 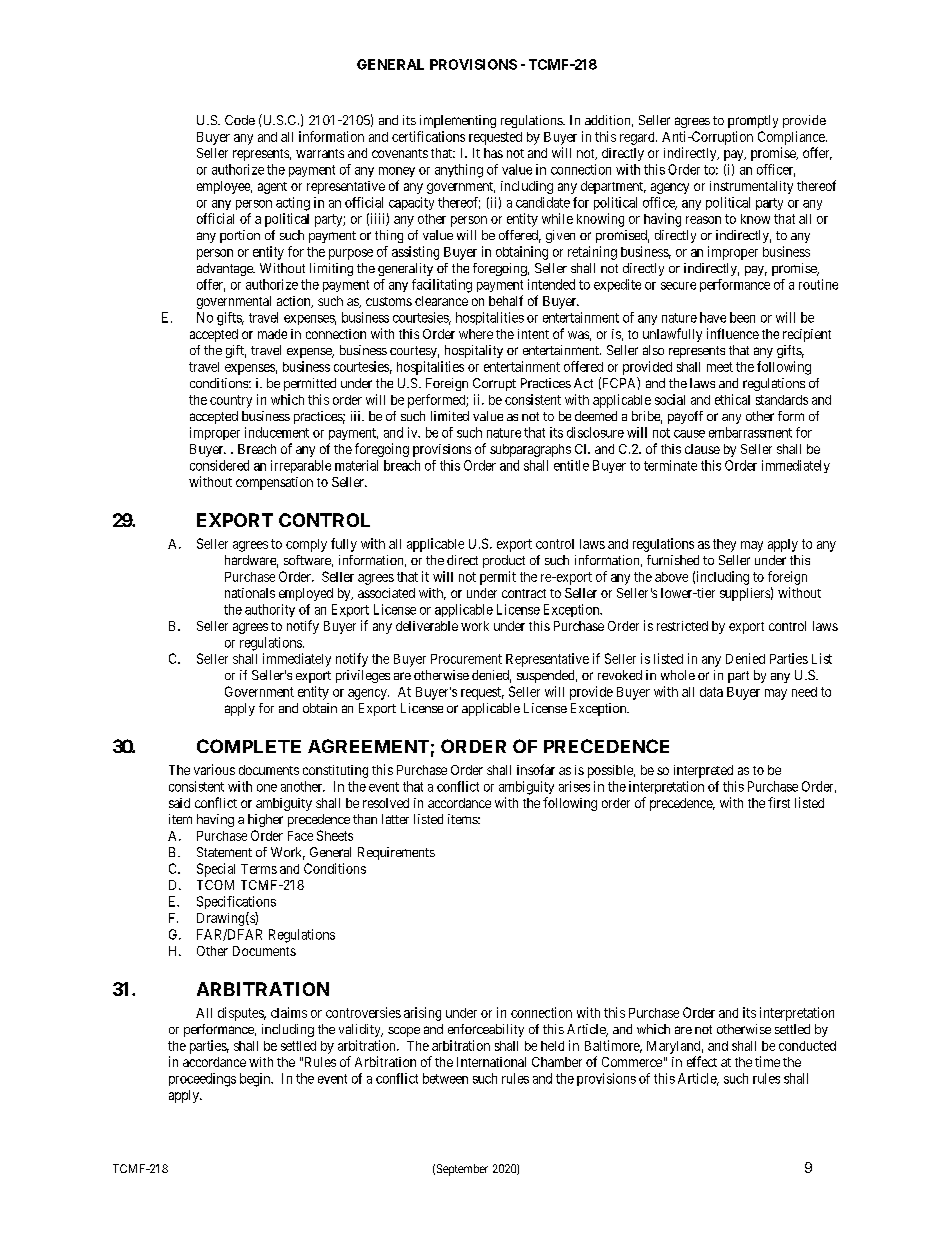 What do you see at coordinates (458, 121) in the screenshot?
I see `implementing` at bounding box center [458, 121].
